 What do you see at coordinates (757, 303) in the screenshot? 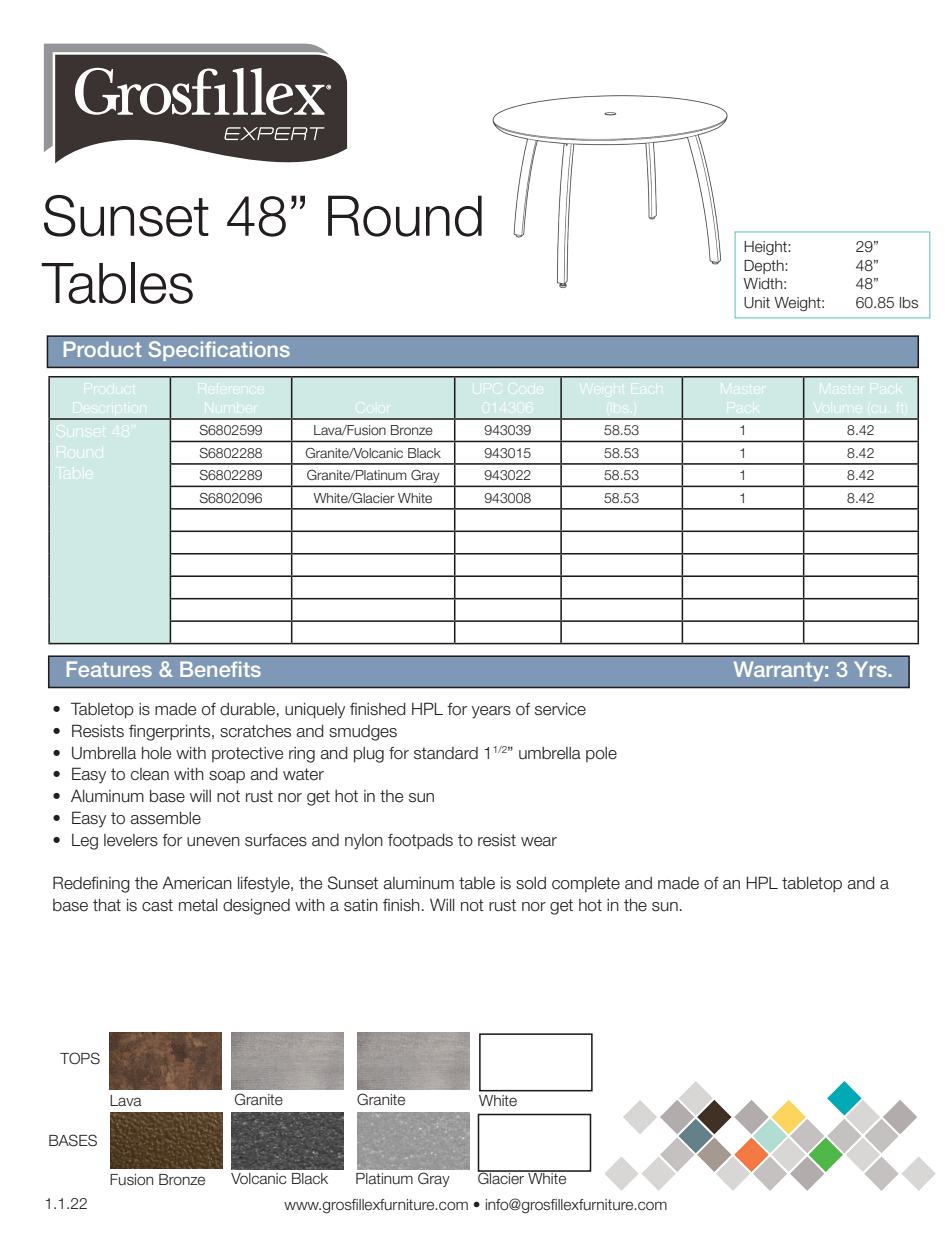
I see `Unit` at bounding box center [757, 303].
